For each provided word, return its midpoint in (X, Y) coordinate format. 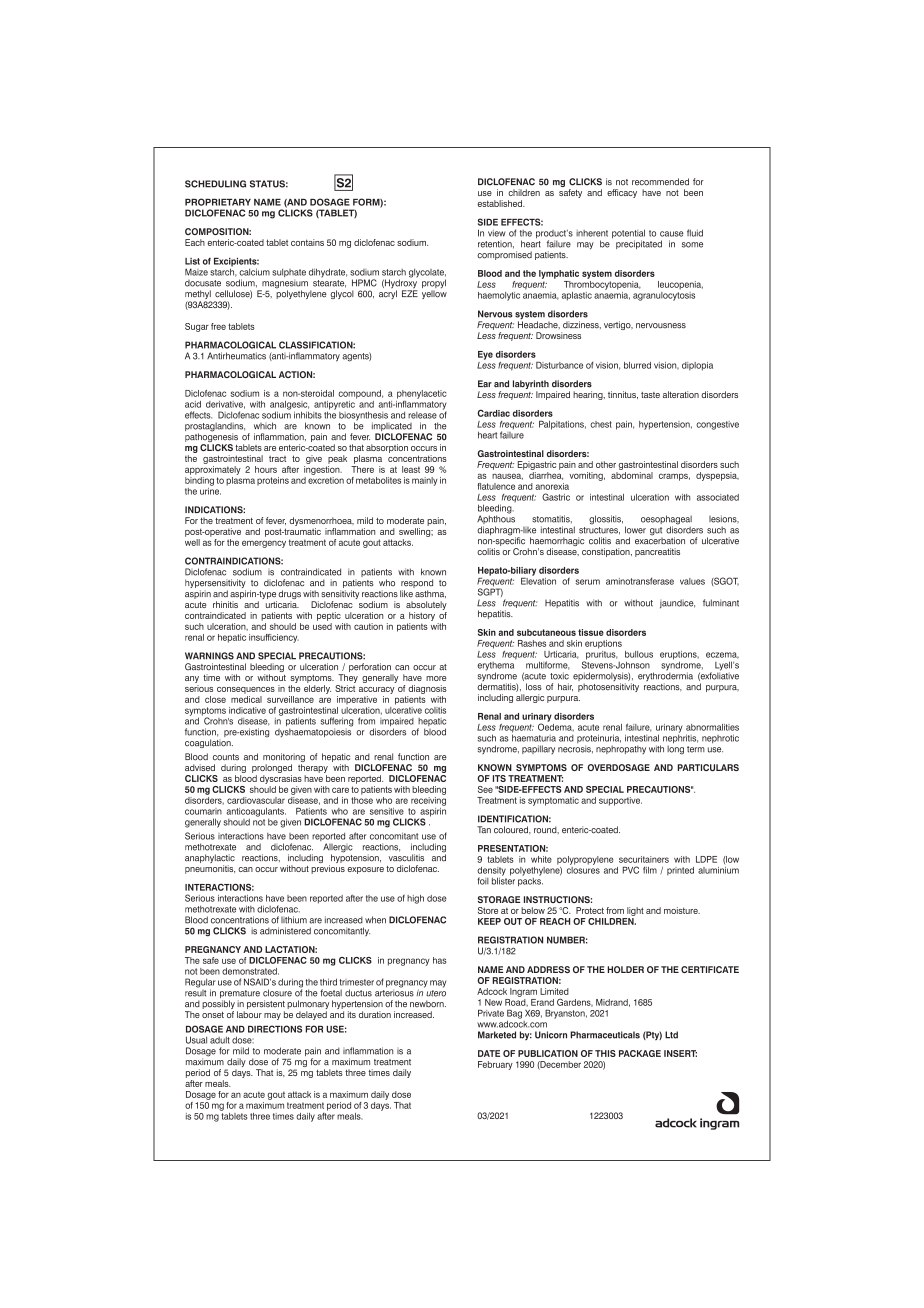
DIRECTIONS (275, 1029)
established (500, 203)
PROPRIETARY (218, 202)
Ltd (671, 1035)
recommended (660, 182)
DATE (489, 1053)
